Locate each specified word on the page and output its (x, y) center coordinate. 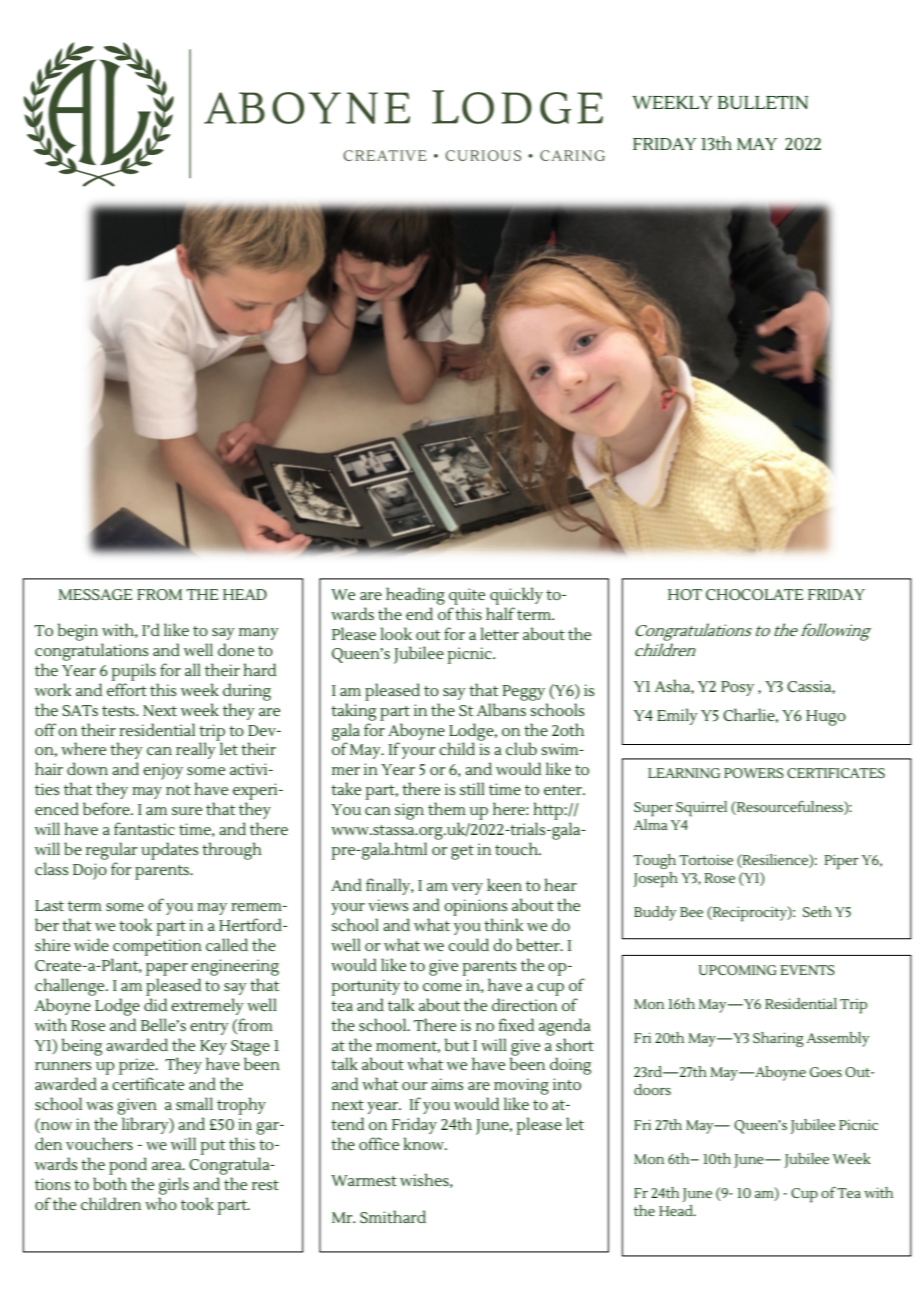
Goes (826, 1072)
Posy (737, 688)
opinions (475, 907)
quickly (516, 596)
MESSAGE (95, 594)
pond (128, 1166)
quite (467, 596)
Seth (817, 911)
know (425, 1143)
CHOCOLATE (754, 594)
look (396, 633)
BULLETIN (763, 102)
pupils (133, 672)
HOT (685, 594)
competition (157, 947)
